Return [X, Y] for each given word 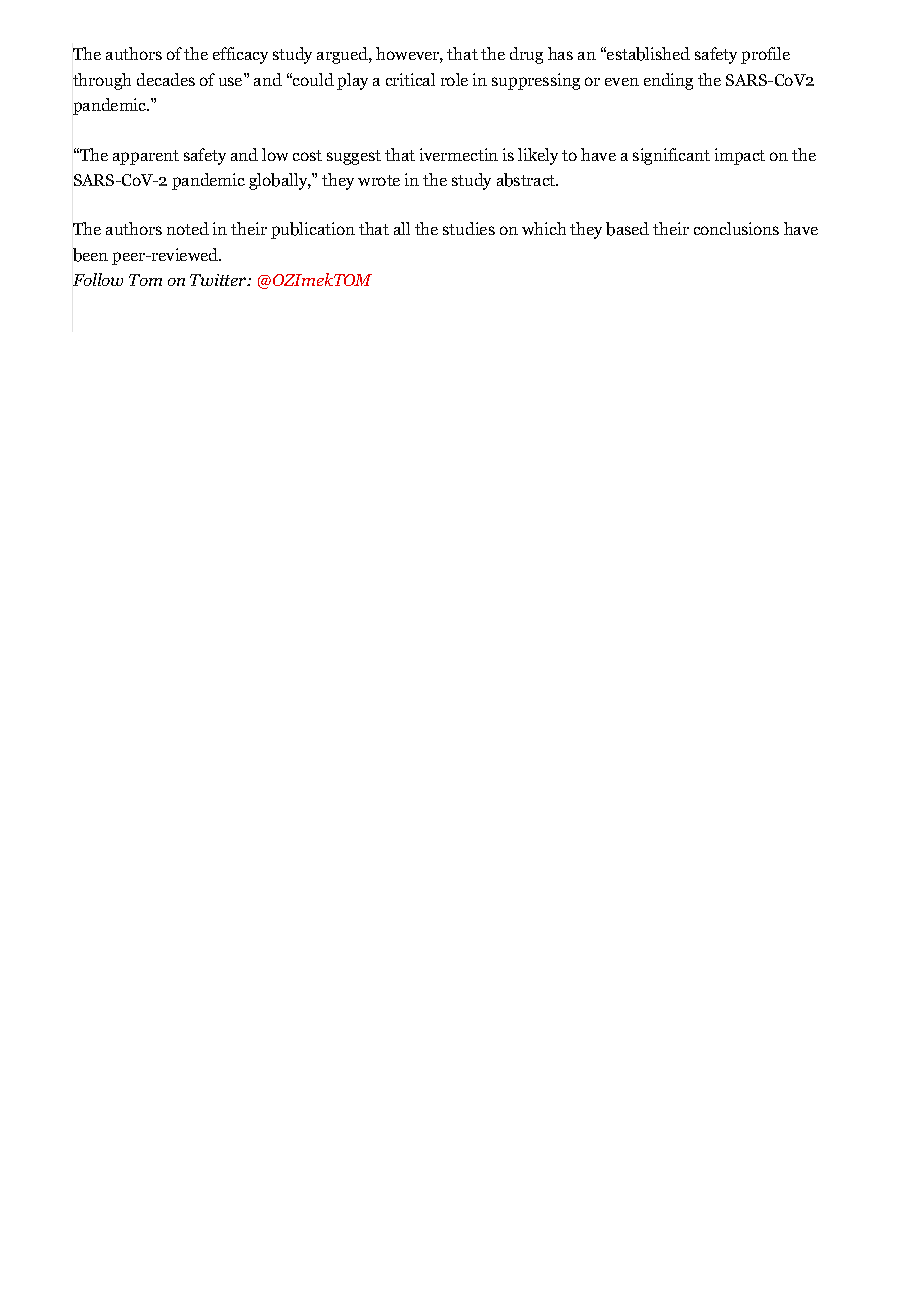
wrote [379, 180]
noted [188, 228]
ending [668, 81]
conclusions [736, 228]
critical [410, 79]
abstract [527, 180]
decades [166, 79]
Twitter [219, 280]
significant [671, 156]
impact [740, 156]
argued [343, 55]
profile [765, 55]
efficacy [240, 55]
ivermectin [459, 154]
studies [469, 228]
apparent [146, 157]
